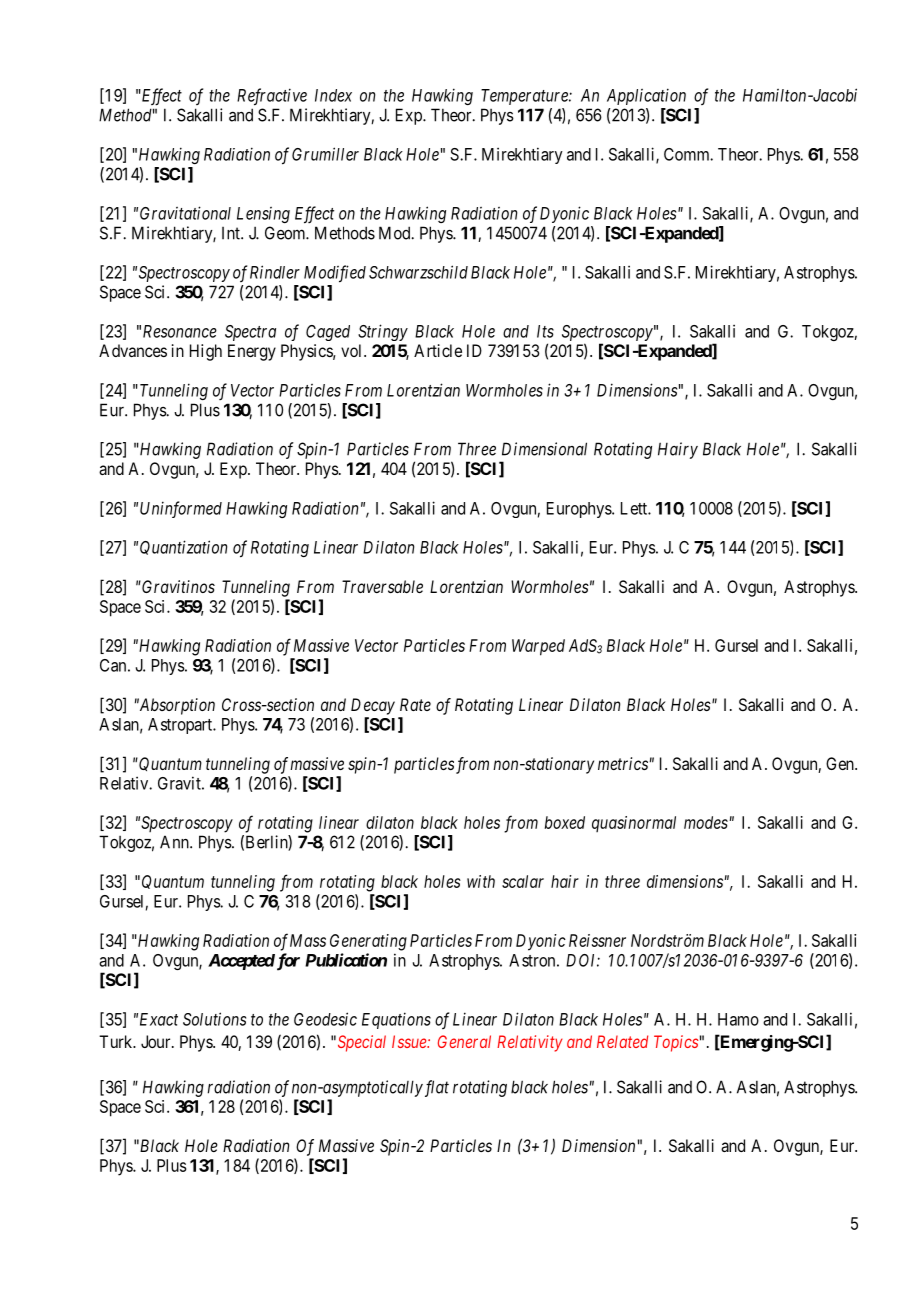 This screenshot has width=924, height=1308. Describe the element at coordinates (646, 96) in the screenshot. I see `Application` at that location.
